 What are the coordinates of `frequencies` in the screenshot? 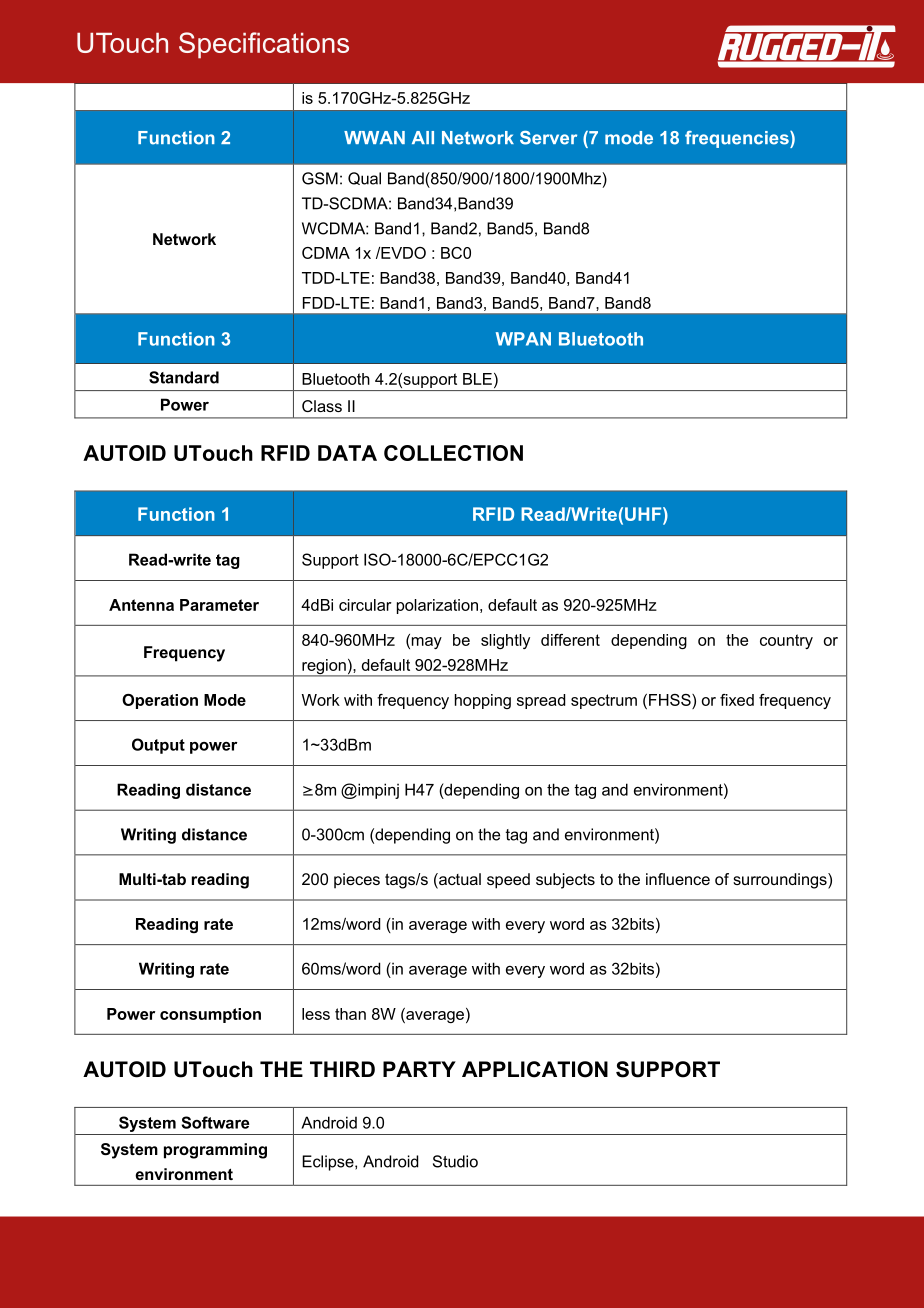 It's located at (738, 139).
